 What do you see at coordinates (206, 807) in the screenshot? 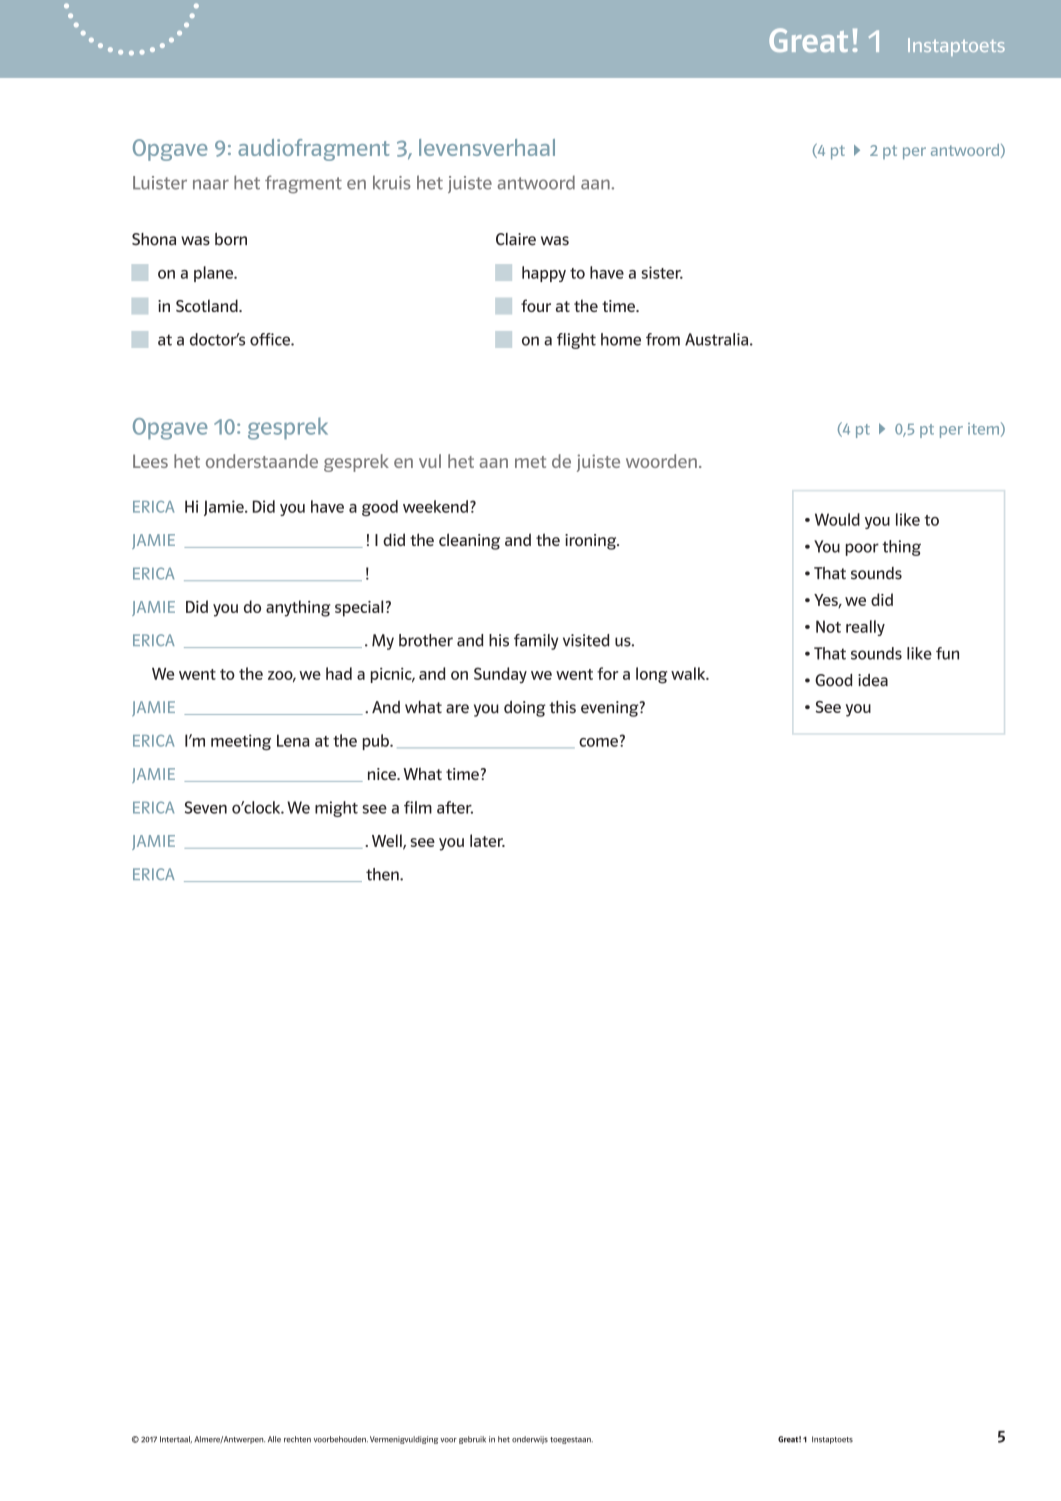
I see `Seven` at bounding box center [206, 807].
